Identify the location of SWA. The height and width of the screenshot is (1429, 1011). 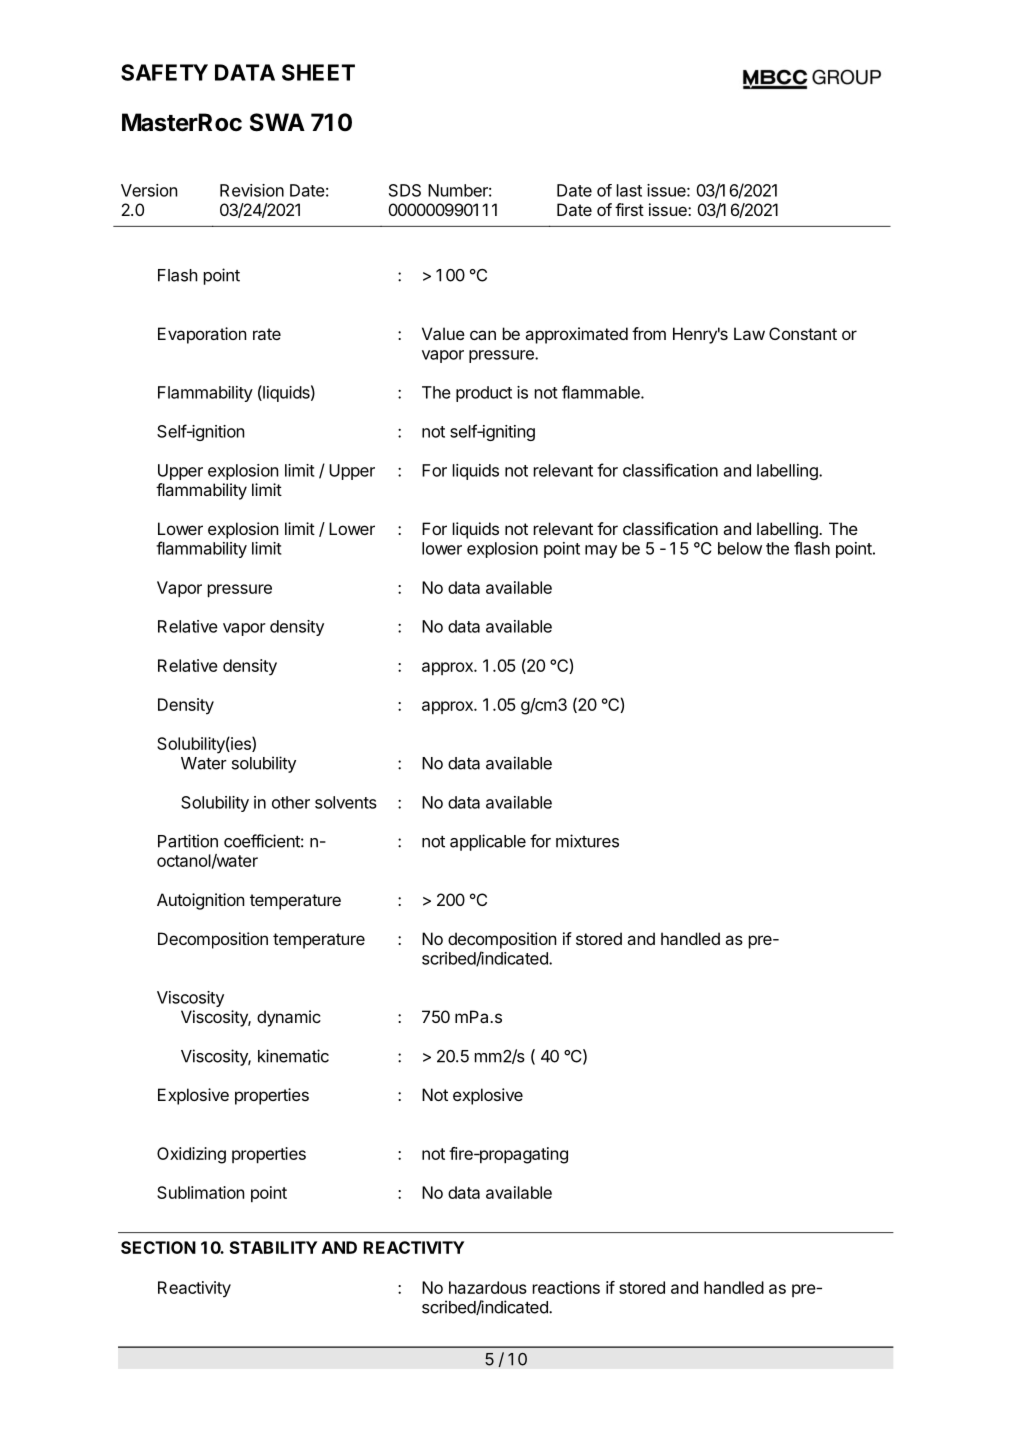
(277, 122).
